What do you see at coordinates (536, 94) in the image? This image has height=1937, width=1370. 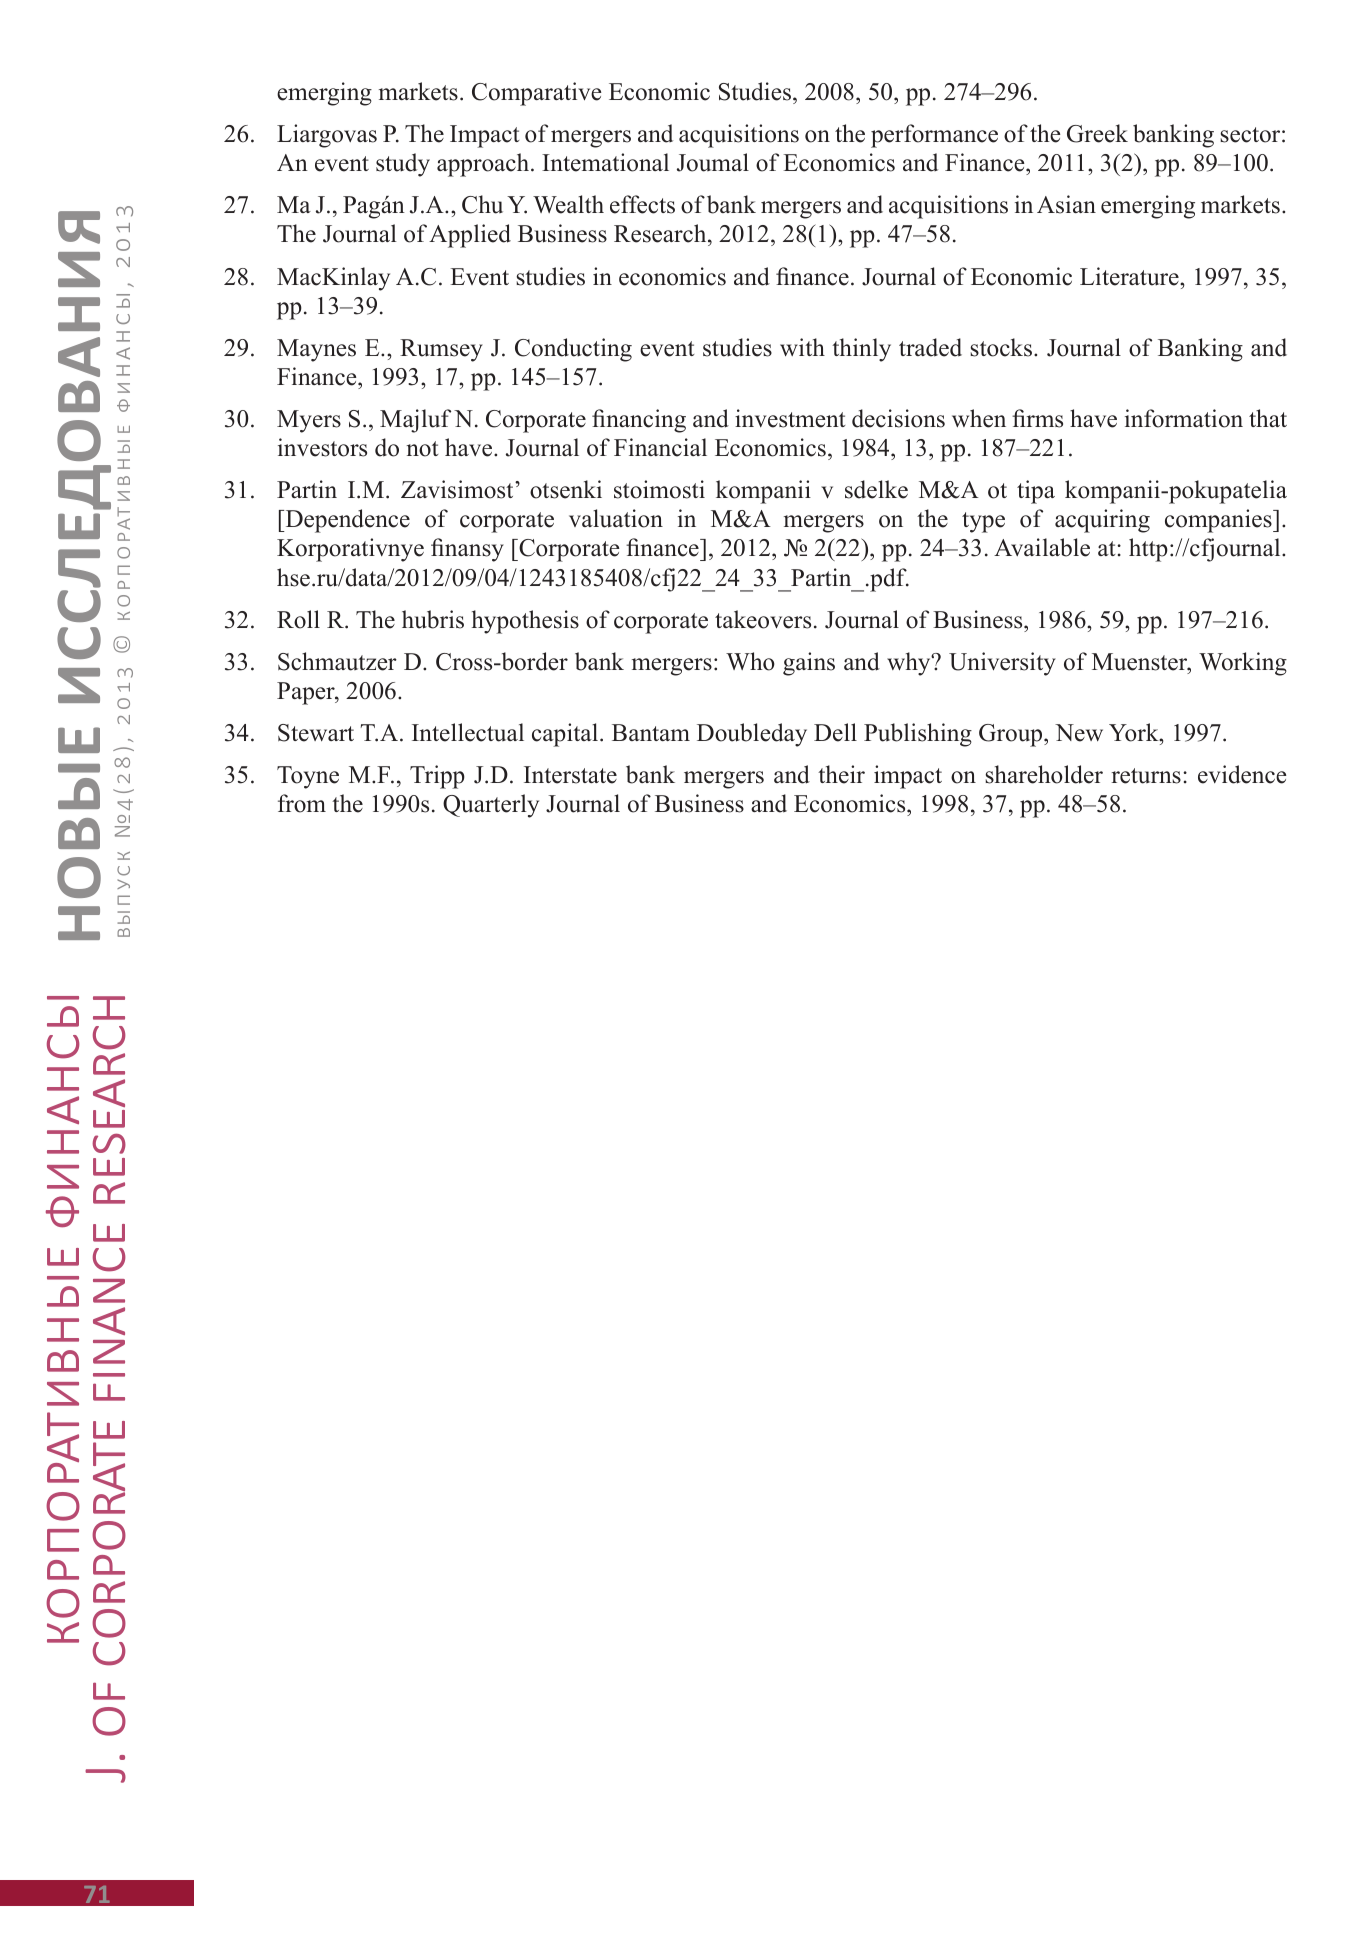 I see `Comparative` at bounding box center [536, 94].
